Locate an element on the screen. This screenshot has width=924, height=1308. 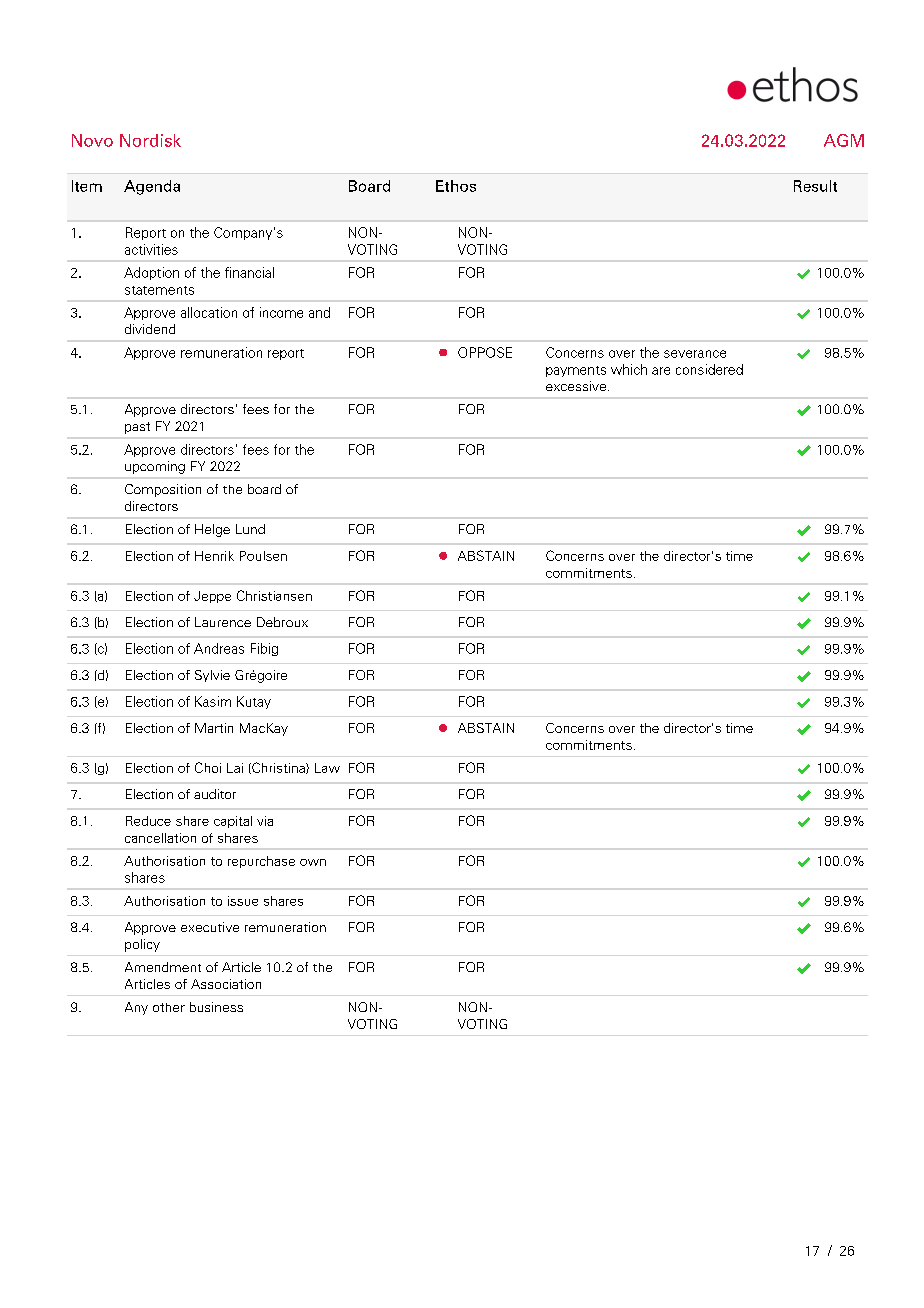
considered is located at coordinates (709, 369).
